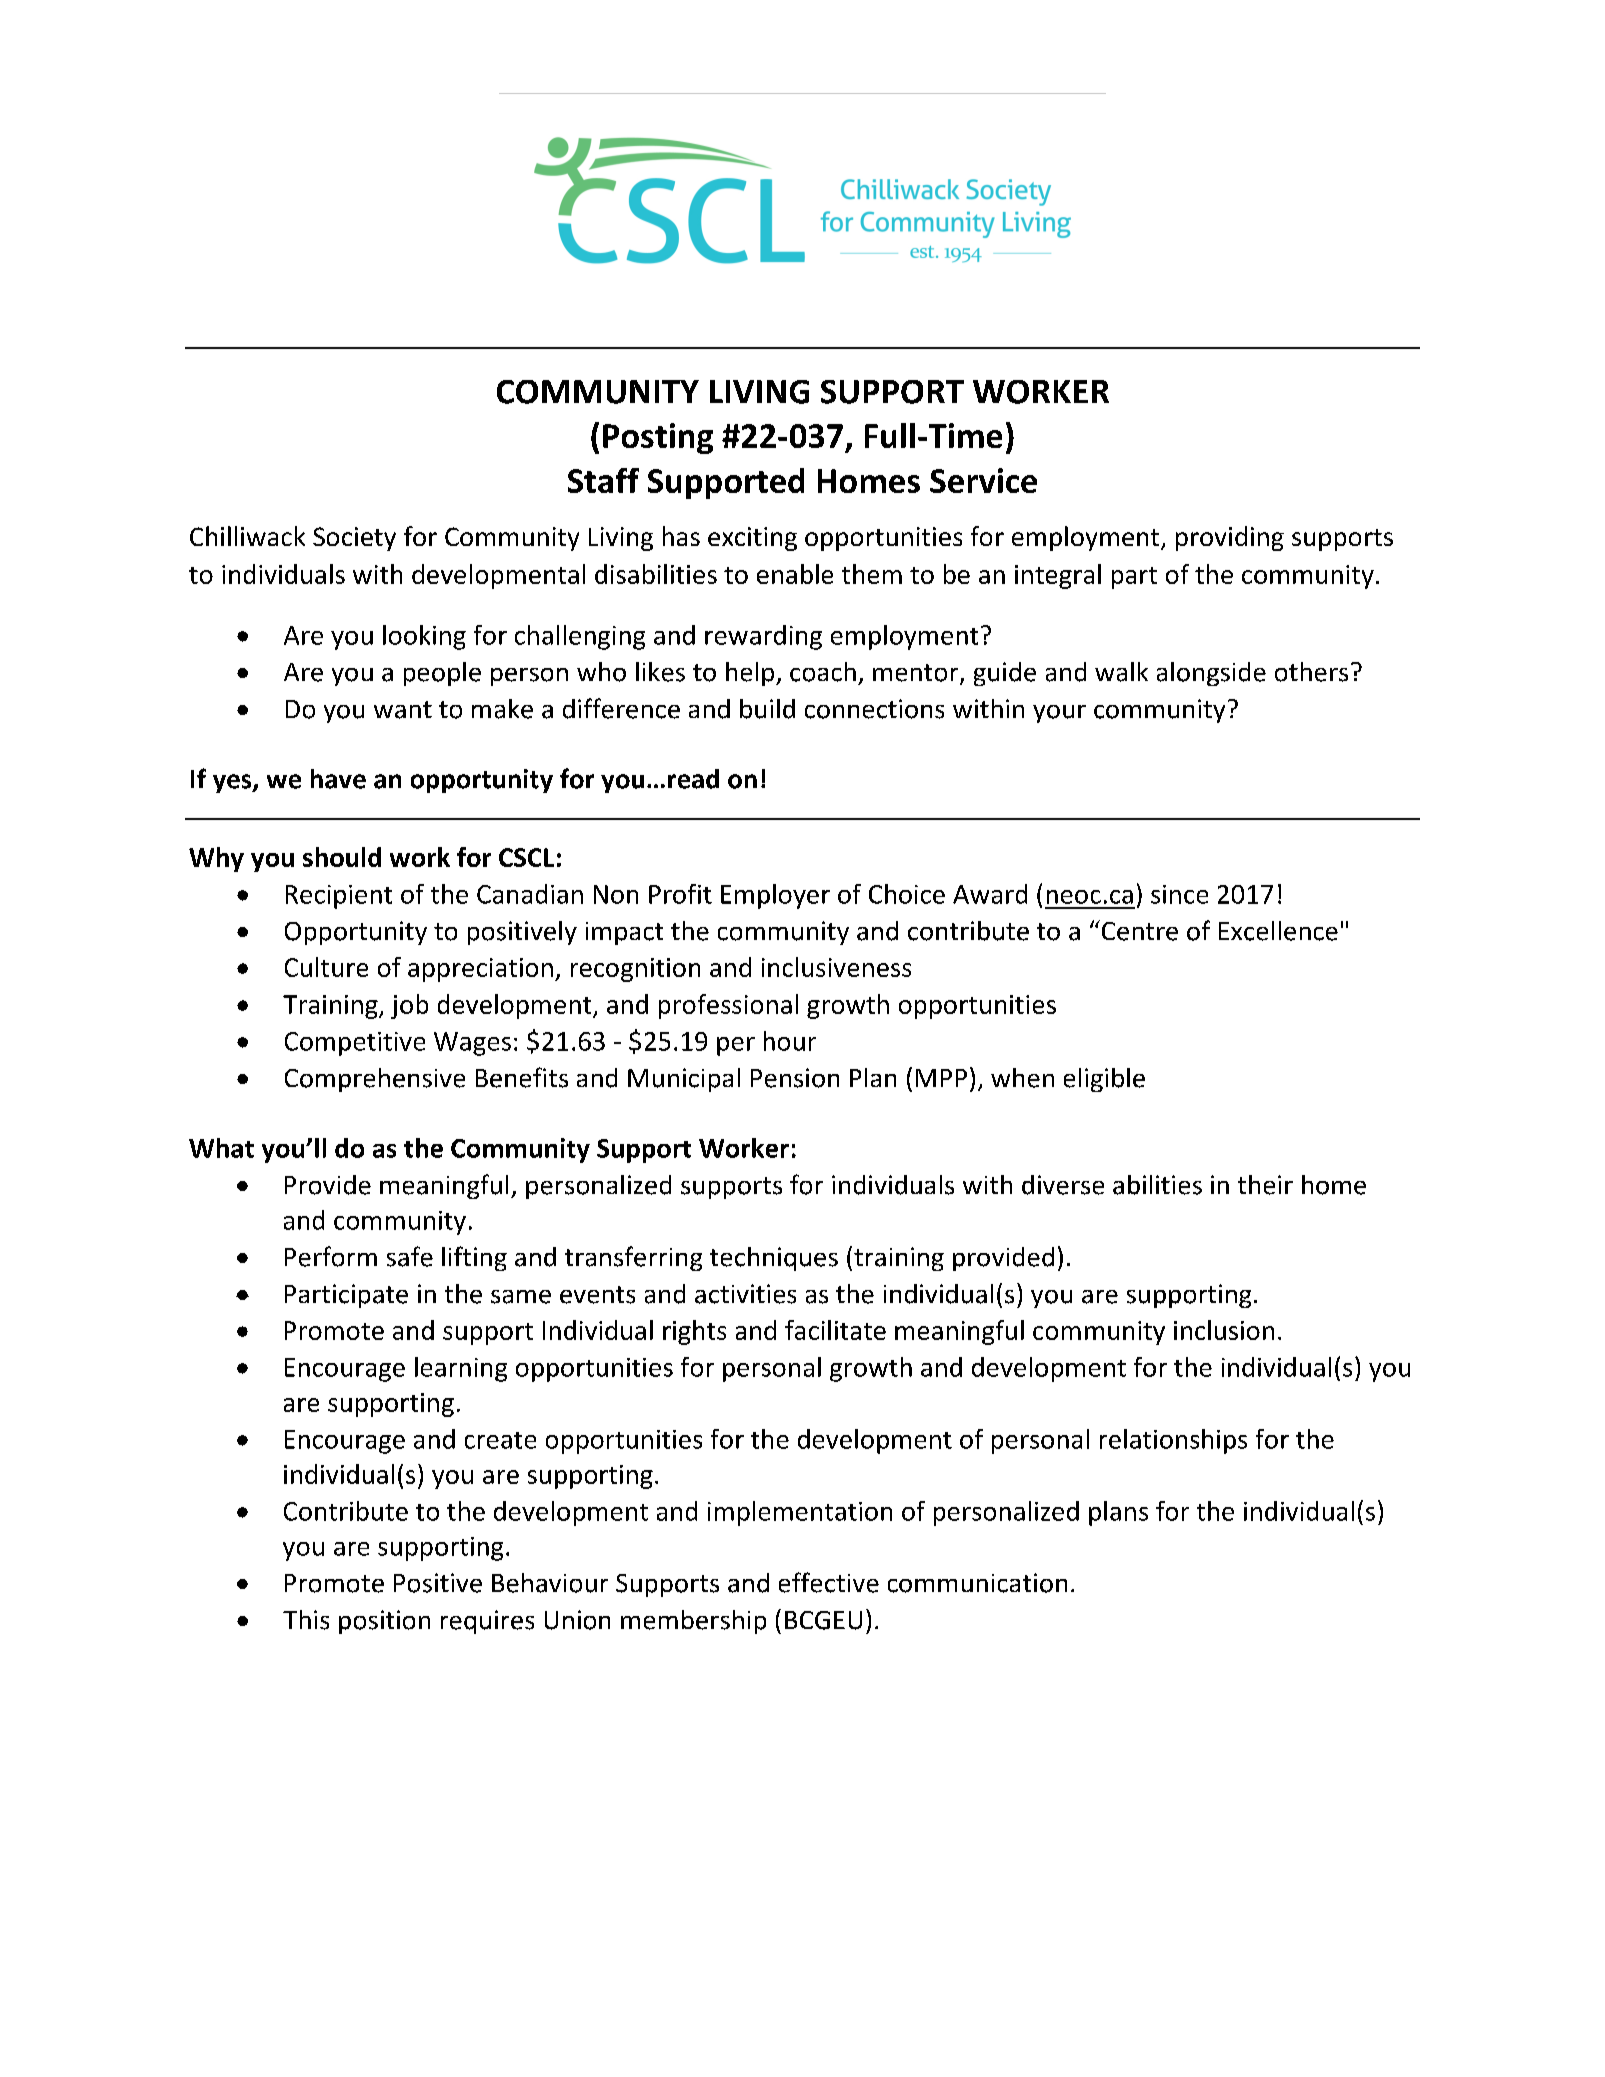 This screenshot has width=1605, height=2077. What do you see at coordinates (1179, 894) in the screenshot?
I see `since` at bounding box center [1179, 894].
